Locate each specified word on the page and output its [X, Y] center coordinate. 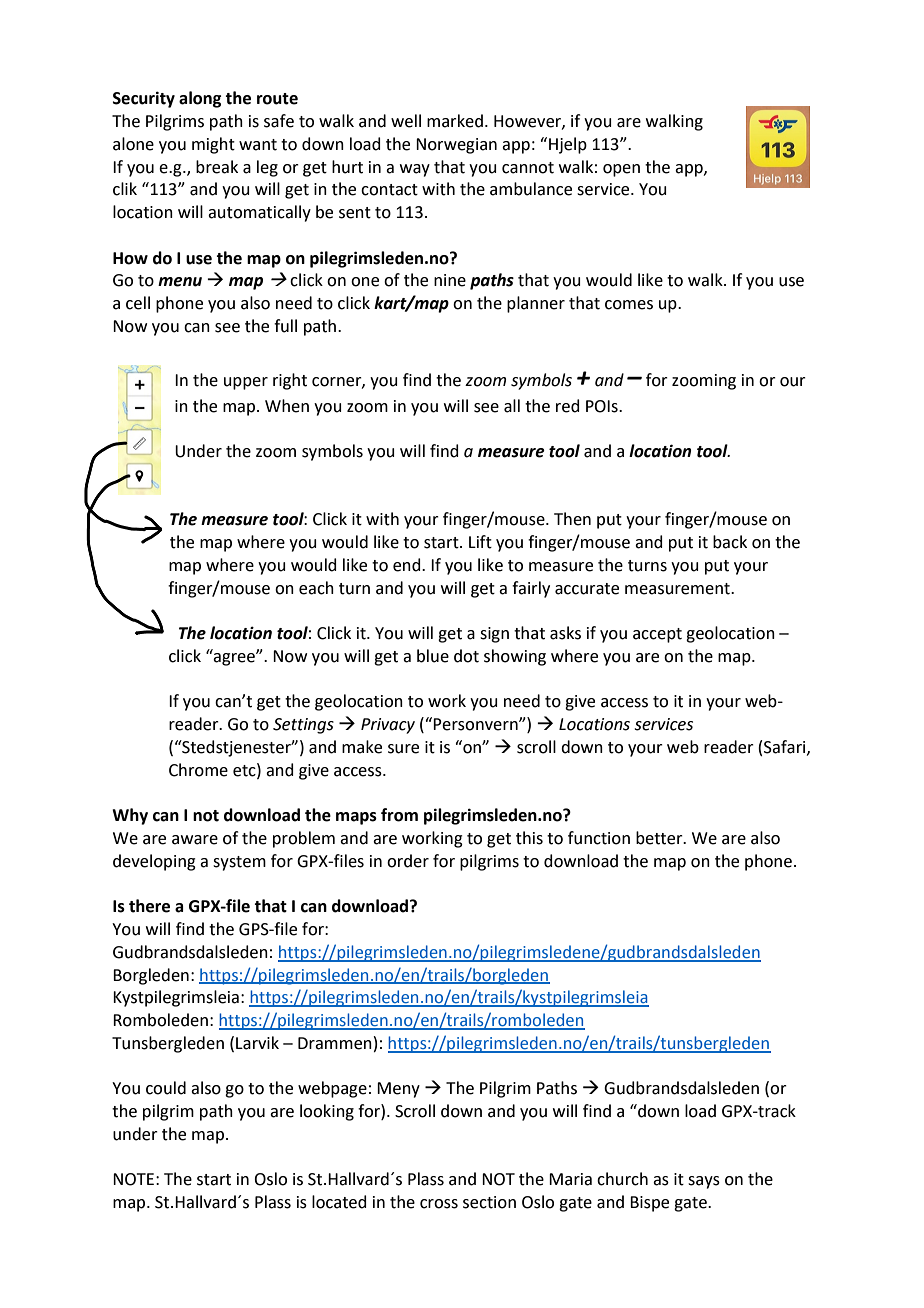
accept [657, 635]
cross [439, 1204]
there [149, 906]
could [166, 1088]
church [622, 1179]
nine [450, 280]
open [621, 170]
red [568, 406]
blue [433, 656]
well [406, 121]
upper [246, 383]
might [213, 145]
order [408, 861]
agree [235, 659]
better [660, 838]
